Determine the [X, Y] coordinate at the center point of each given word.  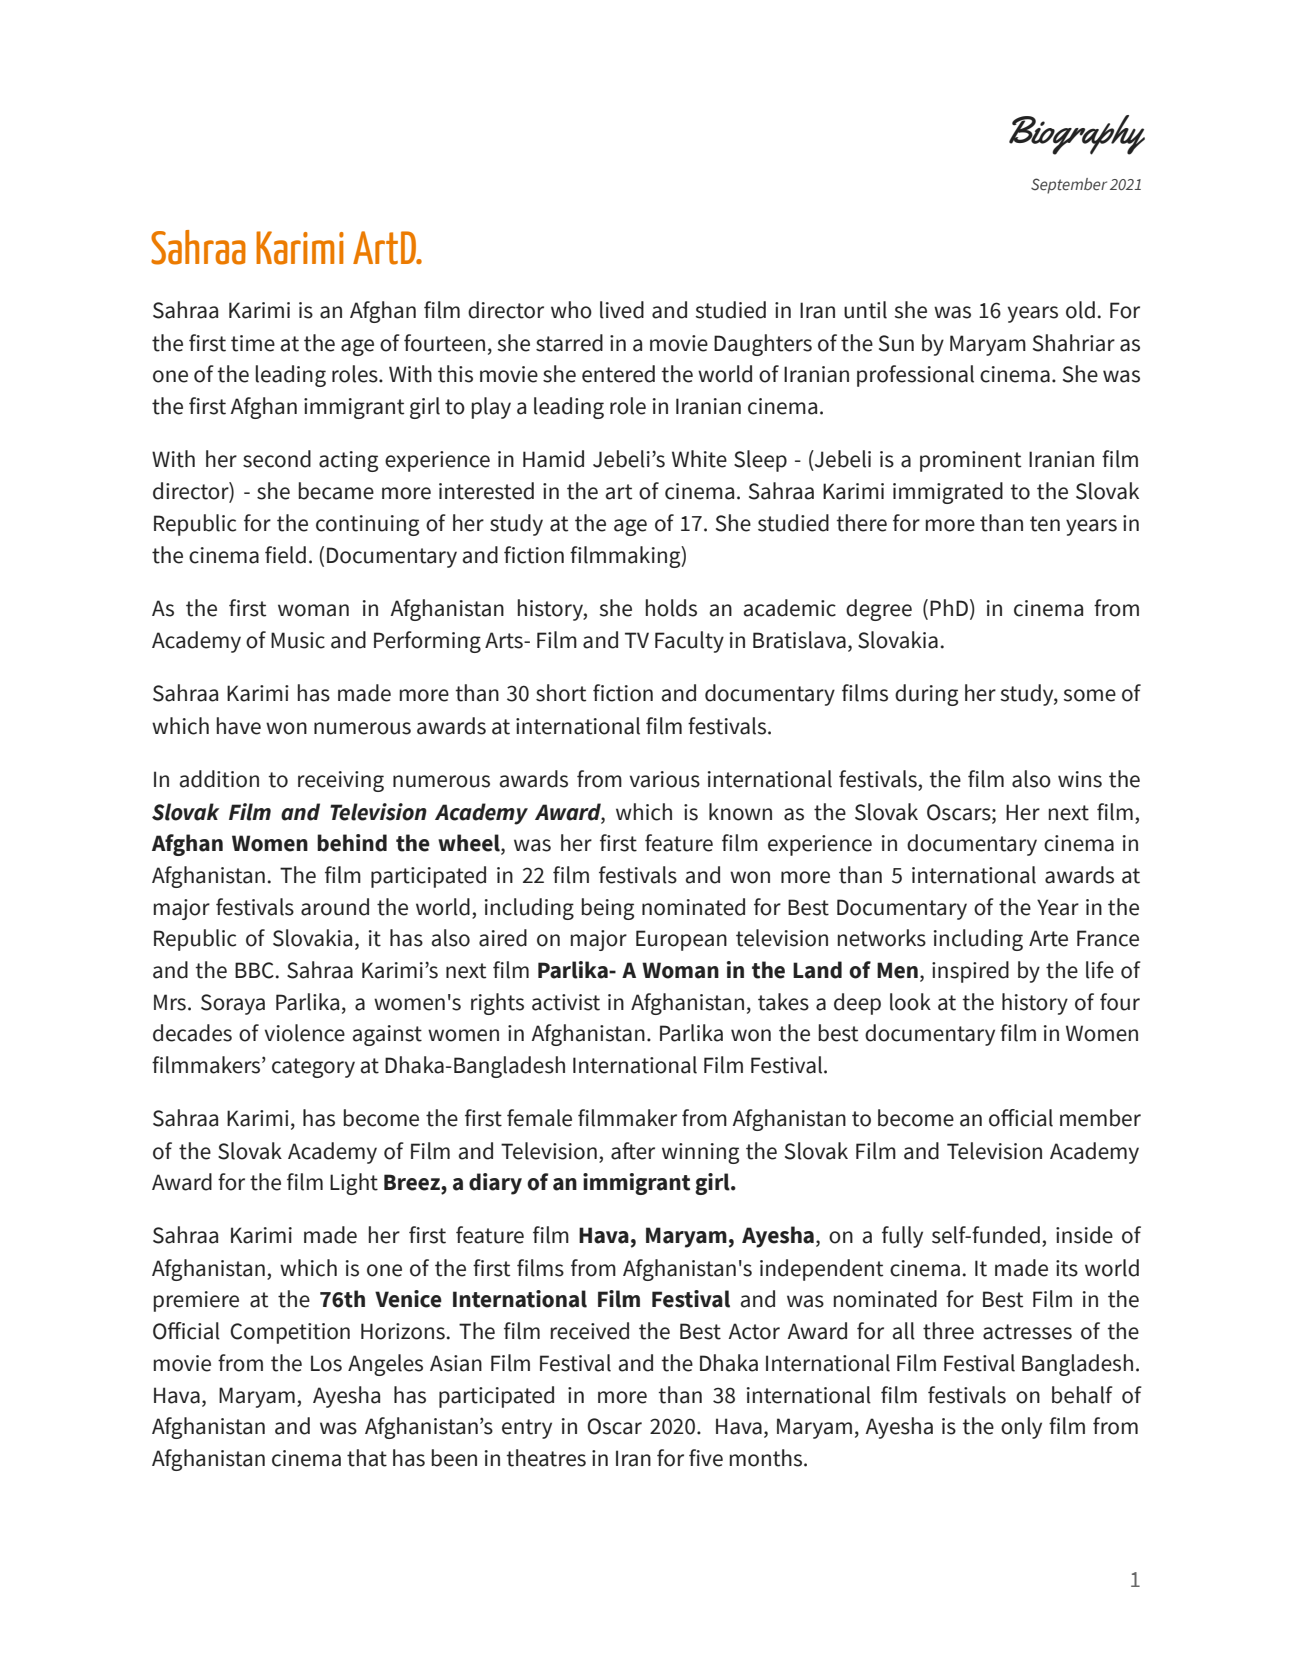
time [253, 343]
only [1021, 1428]
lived [622, 310]
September [1069, 186]
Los [326, 1363]
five [706, 1458]
